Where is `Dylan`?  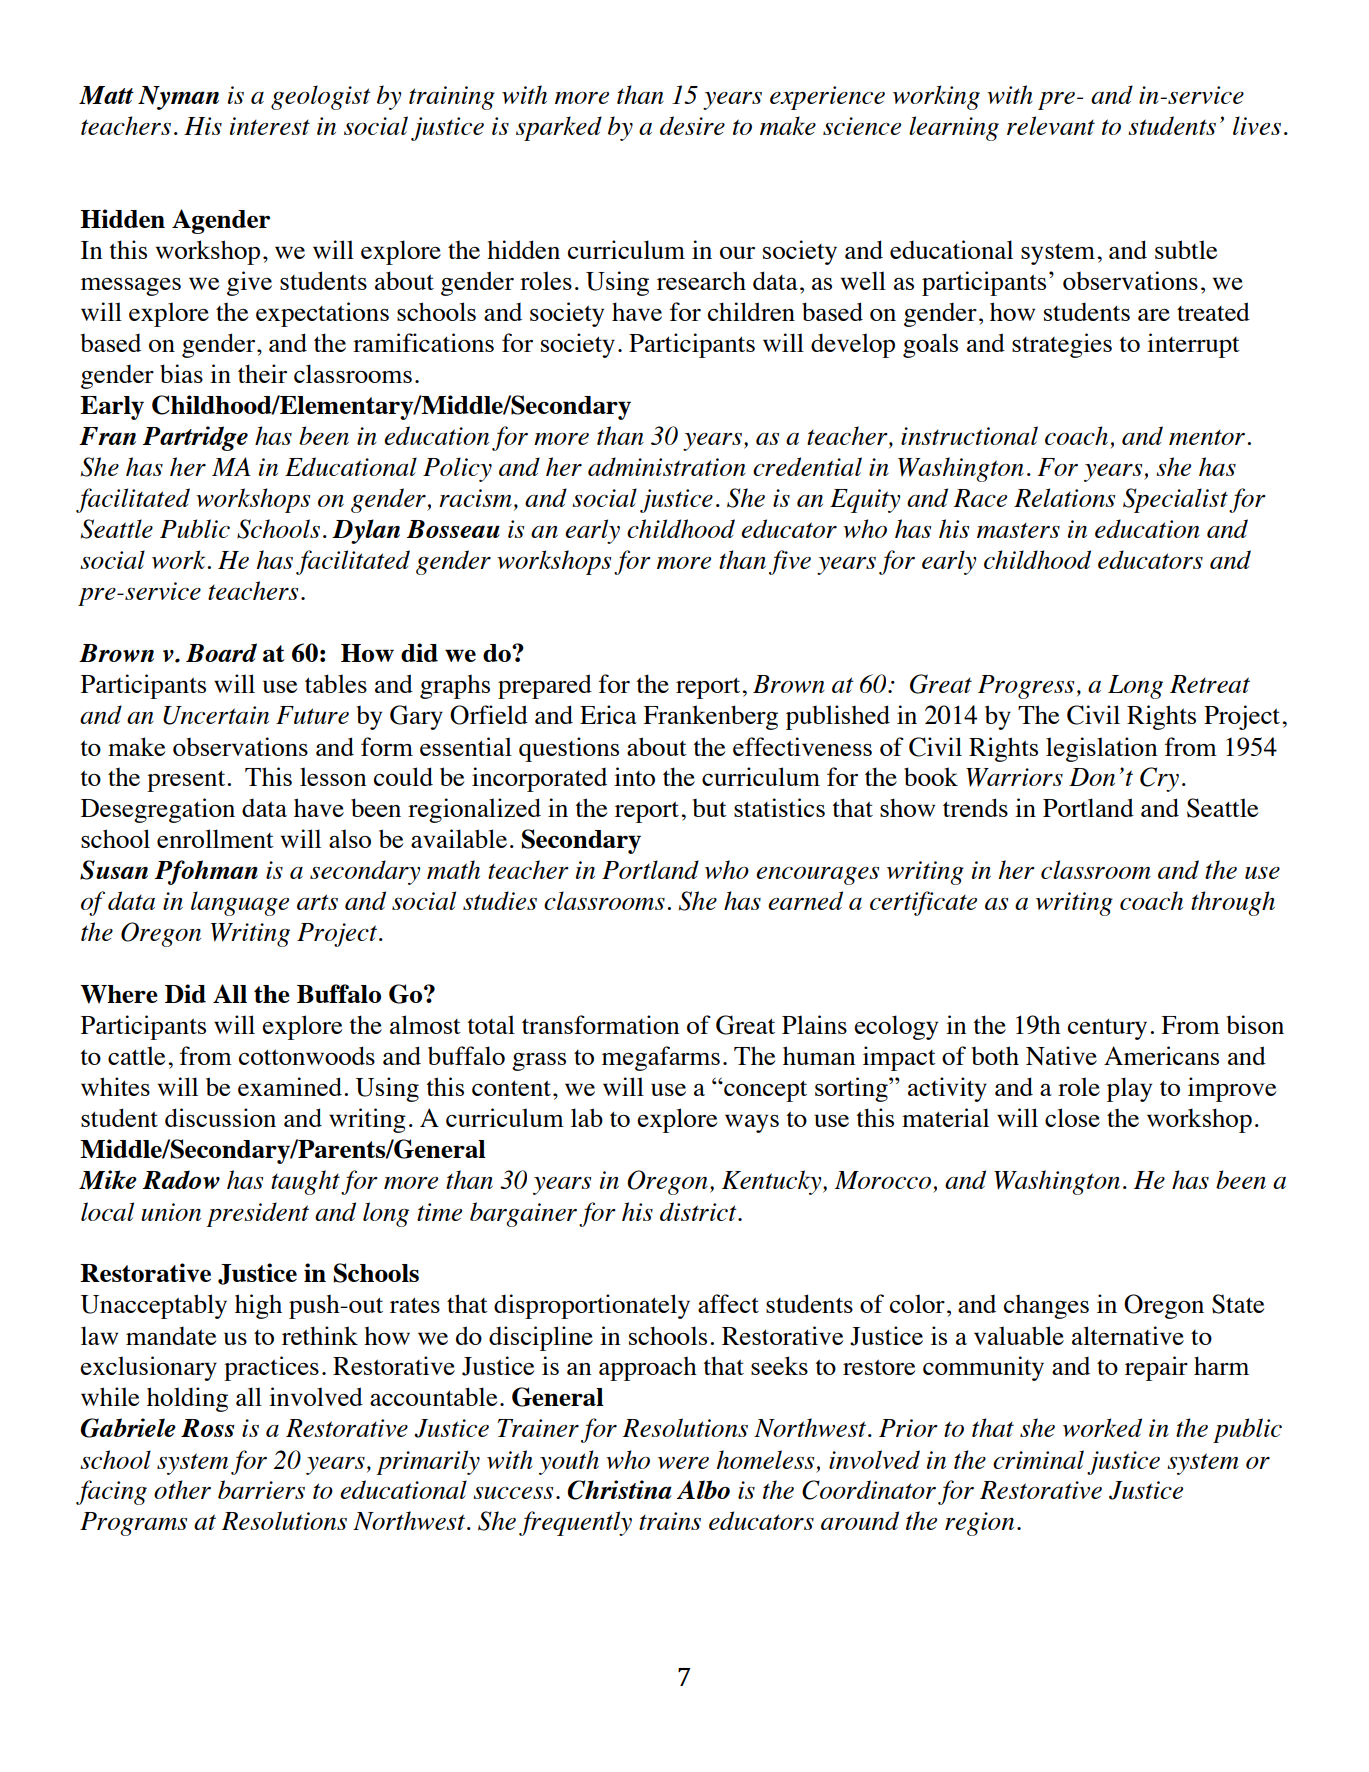 Dylan is located at coordinates (366, 531).
